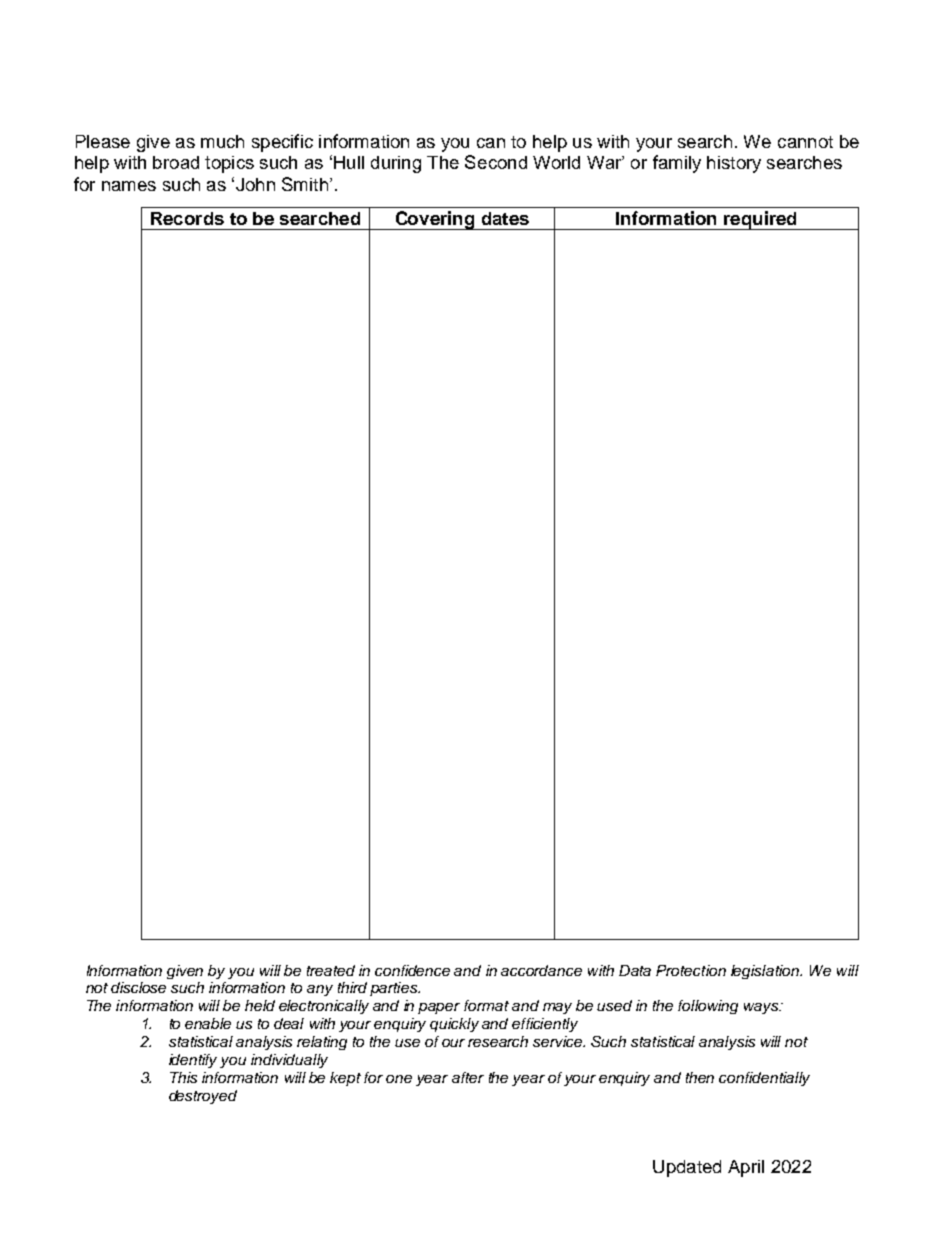 This screenshot has width=952, height=1233. What do you see at coordinates (138, 987) in the screenshot?
I see `disclose` at bounding box center [138, 987].
